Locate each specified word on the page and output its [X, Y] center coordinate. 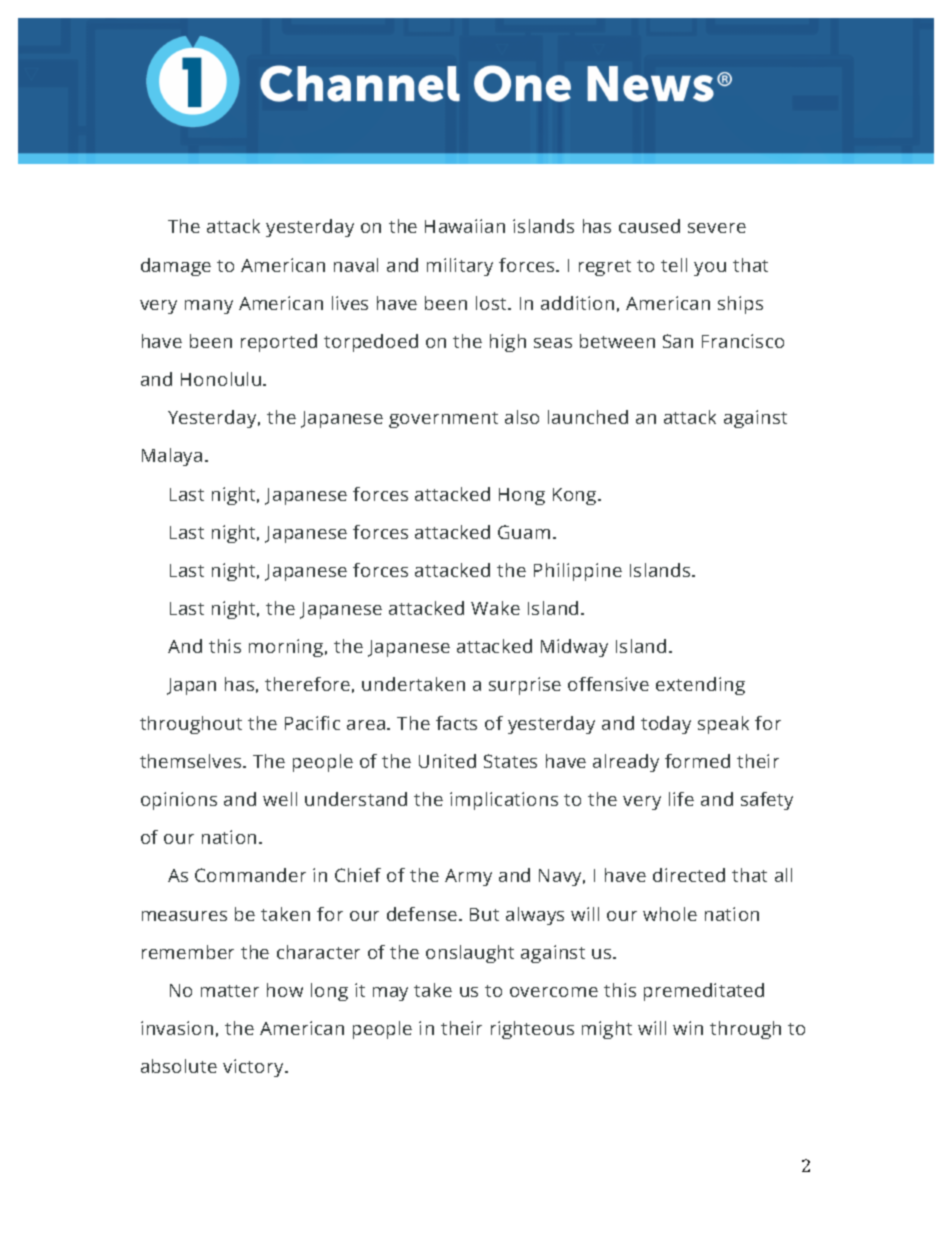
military [460, 267]
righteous [532, 1030]
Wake [495, 608]
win [688, 1028]
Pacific [312, 723]
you [710, 269]
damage [176, 267]
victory [254, 1068]
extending [700, 686]
